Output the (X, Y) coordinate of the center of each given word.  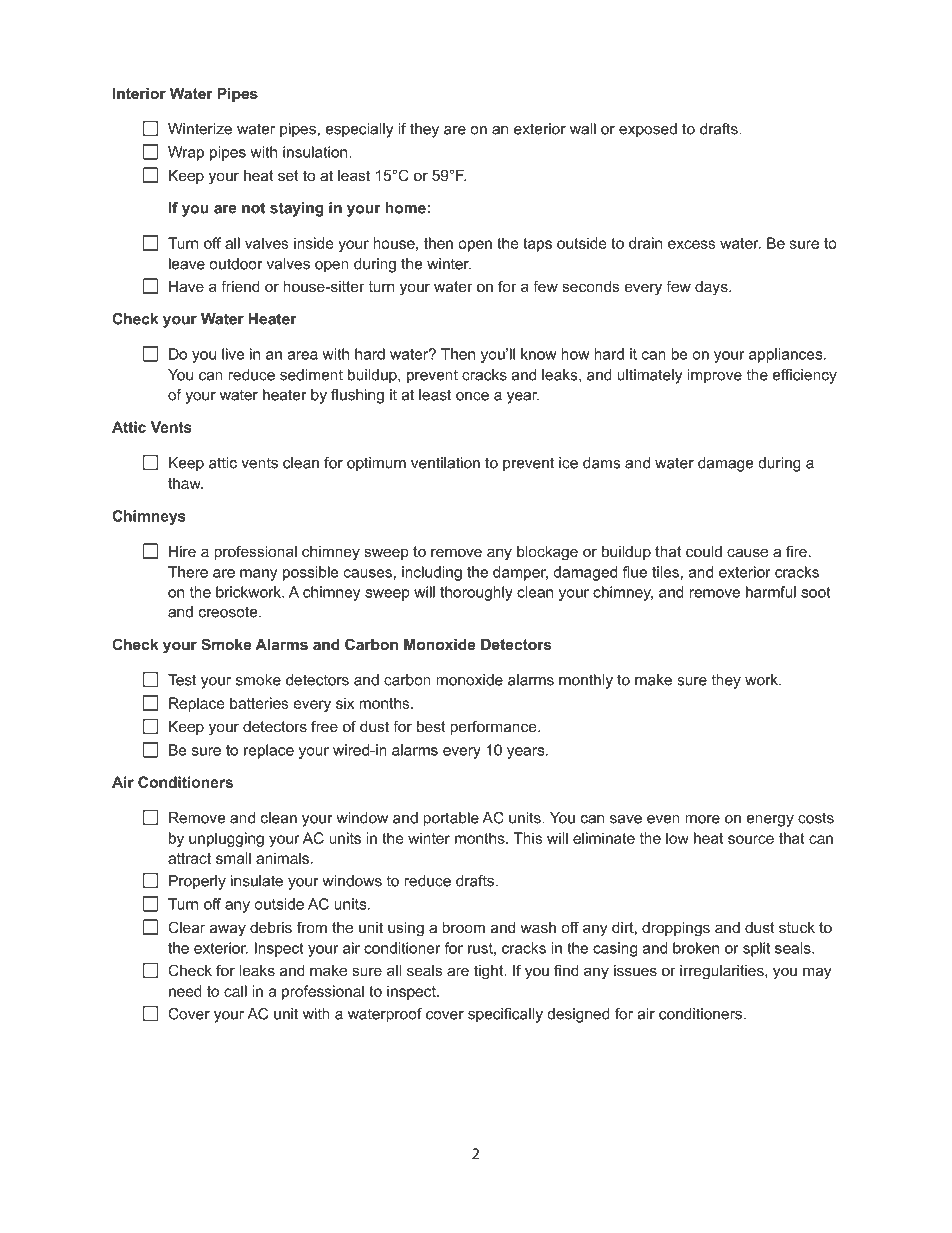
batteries (259, 703)
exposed (648, 130)
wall (583, 129)
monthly (586, 681)
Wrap (186, 153)
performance (494, 727)
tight (490, 972)
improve (714, 376)
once (472, 396)
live (233, 354)
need (185, 991)
